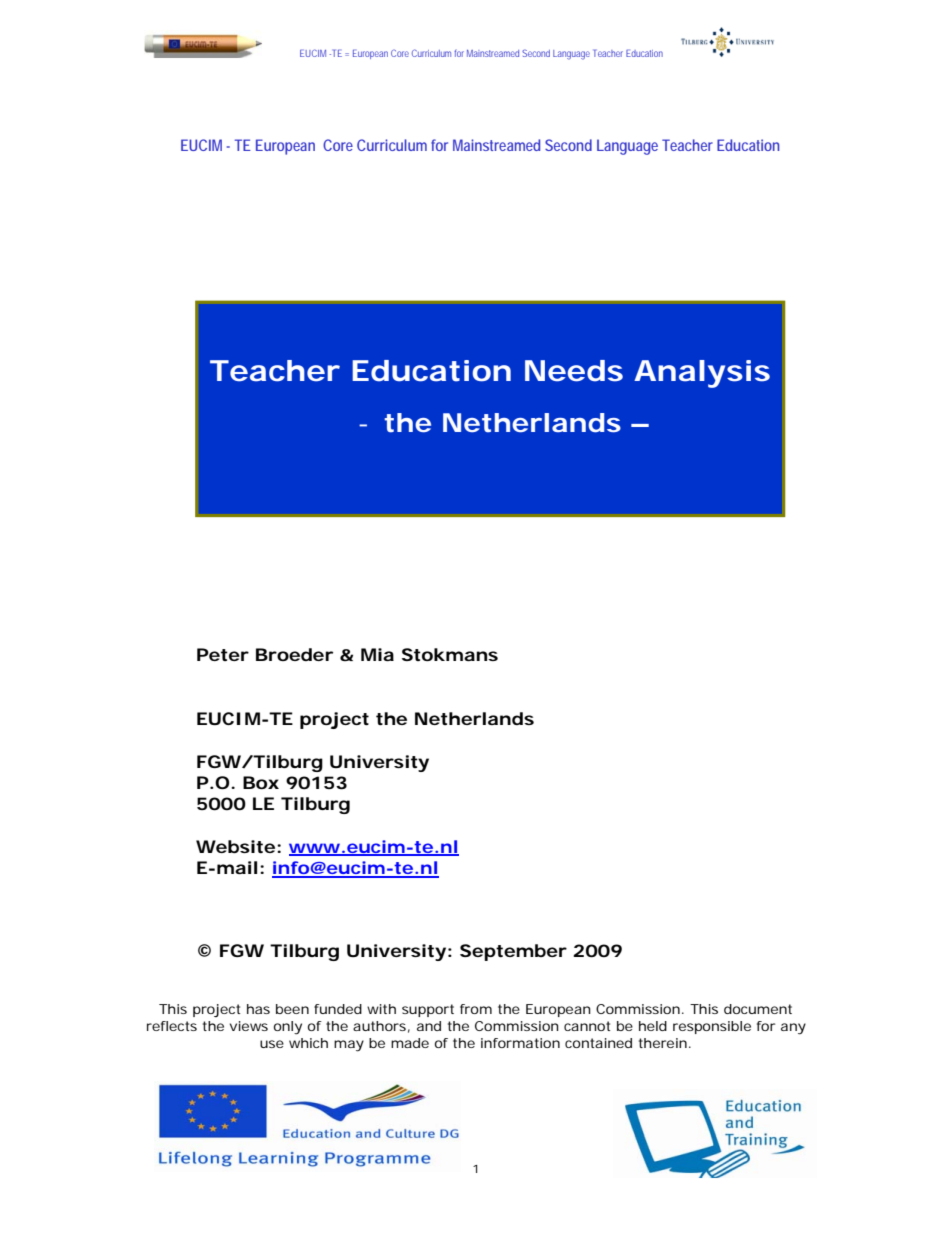 The image size is (952, 1233). I want to click on Analysis, so click(702, 374).
